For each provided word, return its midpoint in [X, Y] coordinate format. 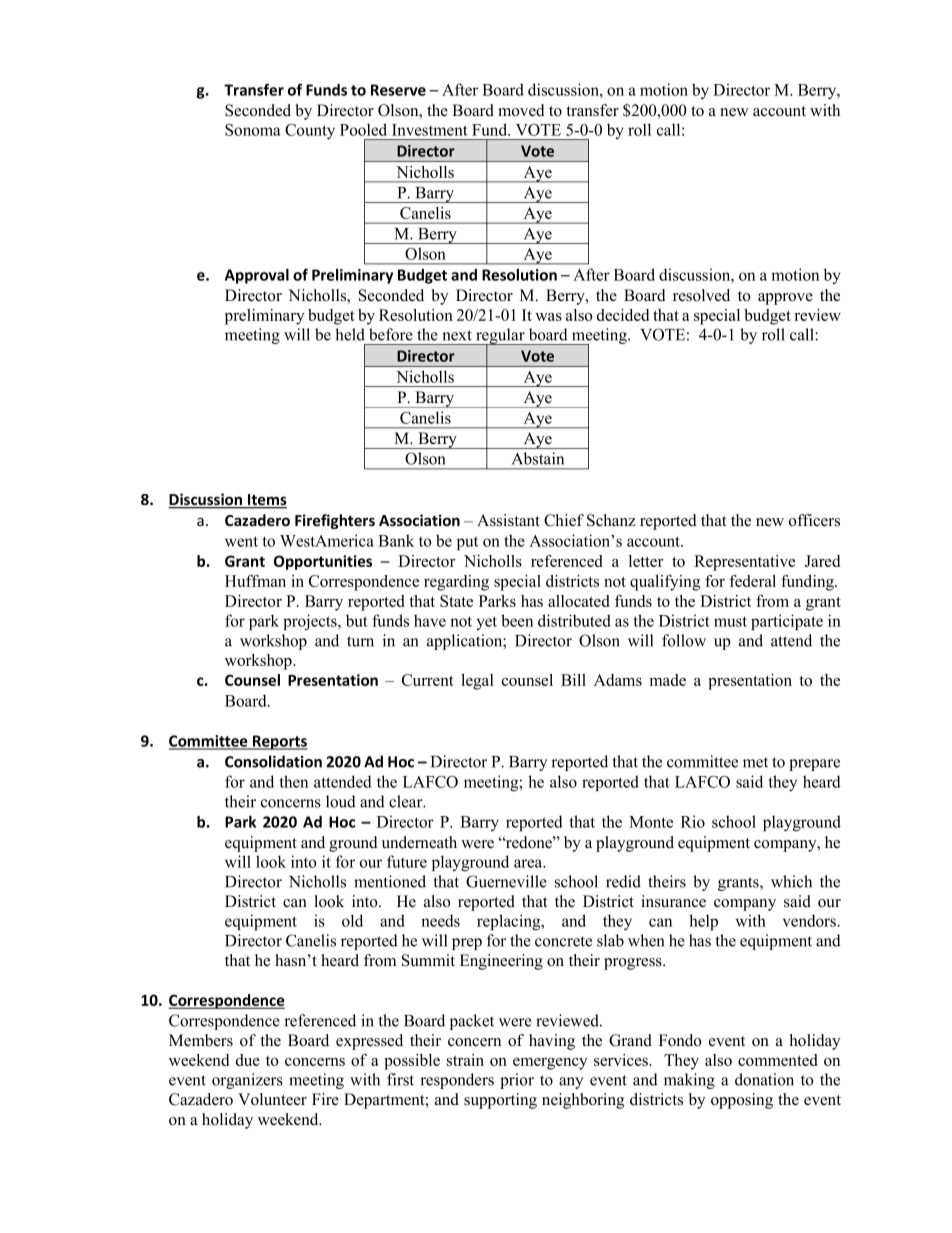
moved [521, 110]
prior [517, 1081]
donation [764, 1079]
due [248, 1060]
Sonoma [253, 130]
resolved [701, 295]
